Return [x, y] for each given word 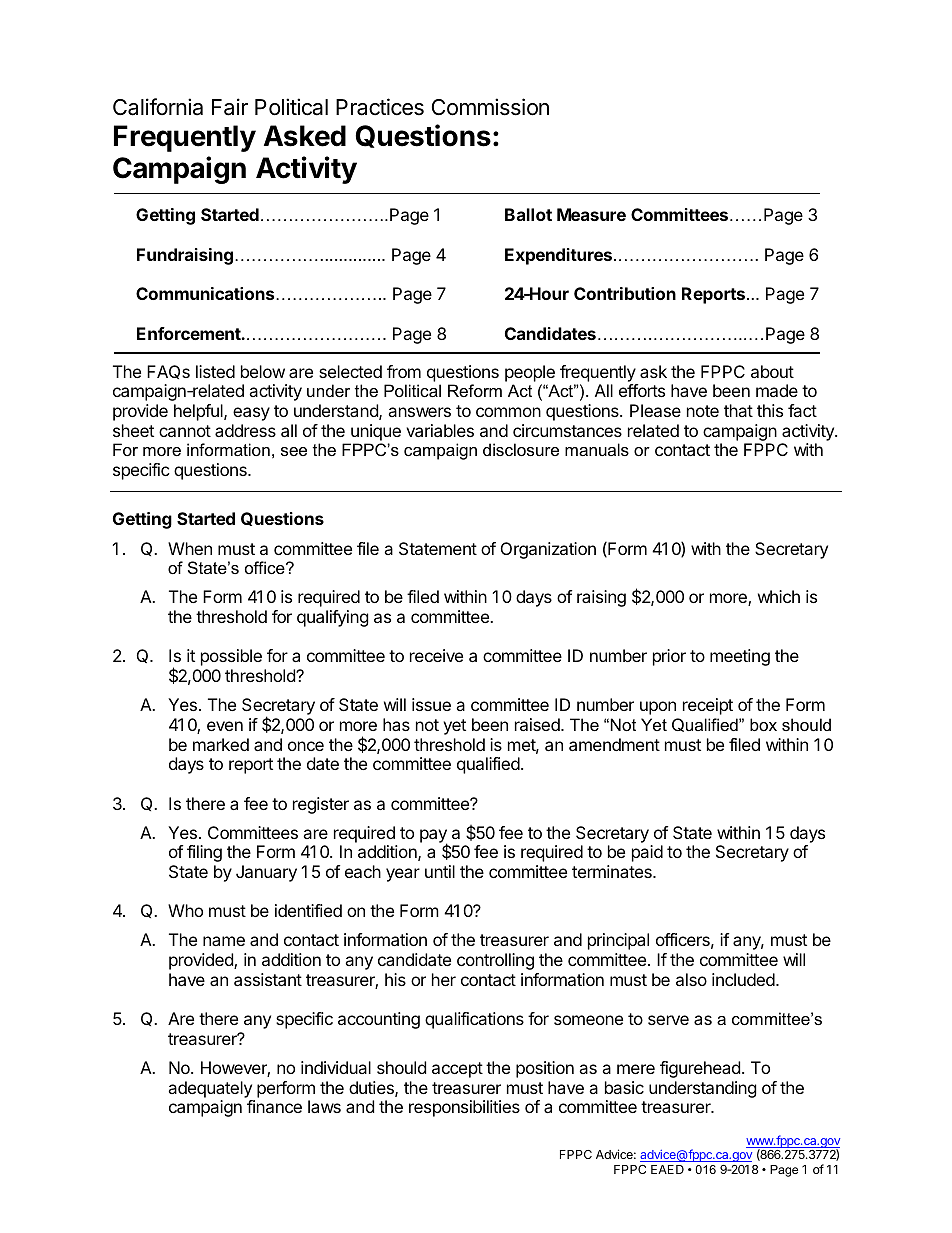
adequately [210, 1089]
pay [434, 837]
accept [457, 1070]
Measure [591, 214]
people [530, 373]
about [772, 371]
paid [647, 853]
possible [231, 657]
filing [204, 853]
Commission [490, 107]
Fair [230, 107]
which [779, 596]
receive [436, 655]
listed [215, 371]
